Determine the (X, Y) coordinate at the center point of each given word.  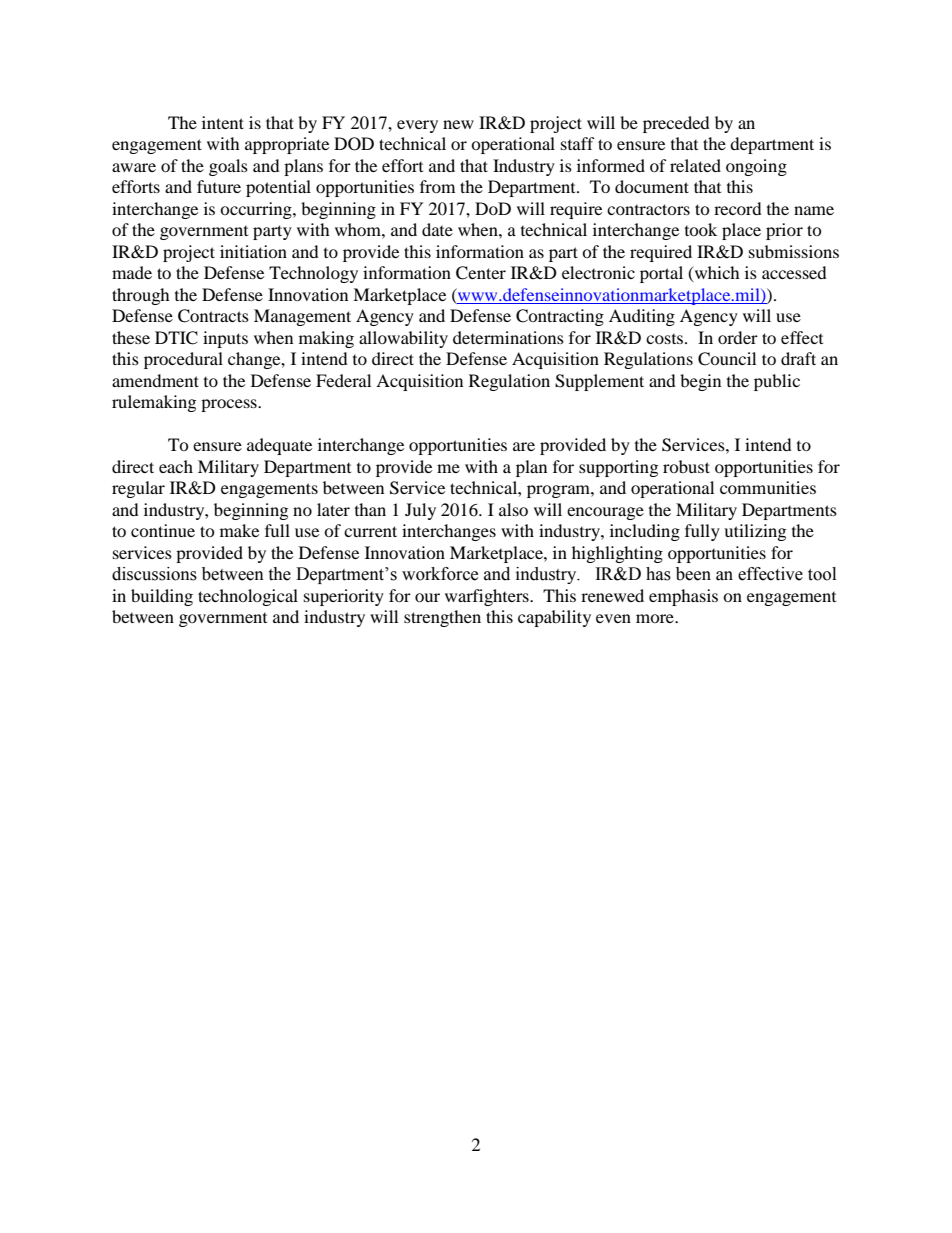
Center (481, 273)
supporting (618, 468)
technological (248, 597)
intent (223, 122)
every (417, 126)
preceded (676, 124)
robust (686, 466)
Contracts (213, 316)
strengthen (442, 618)
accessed (794, 272)
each (176, 466)
